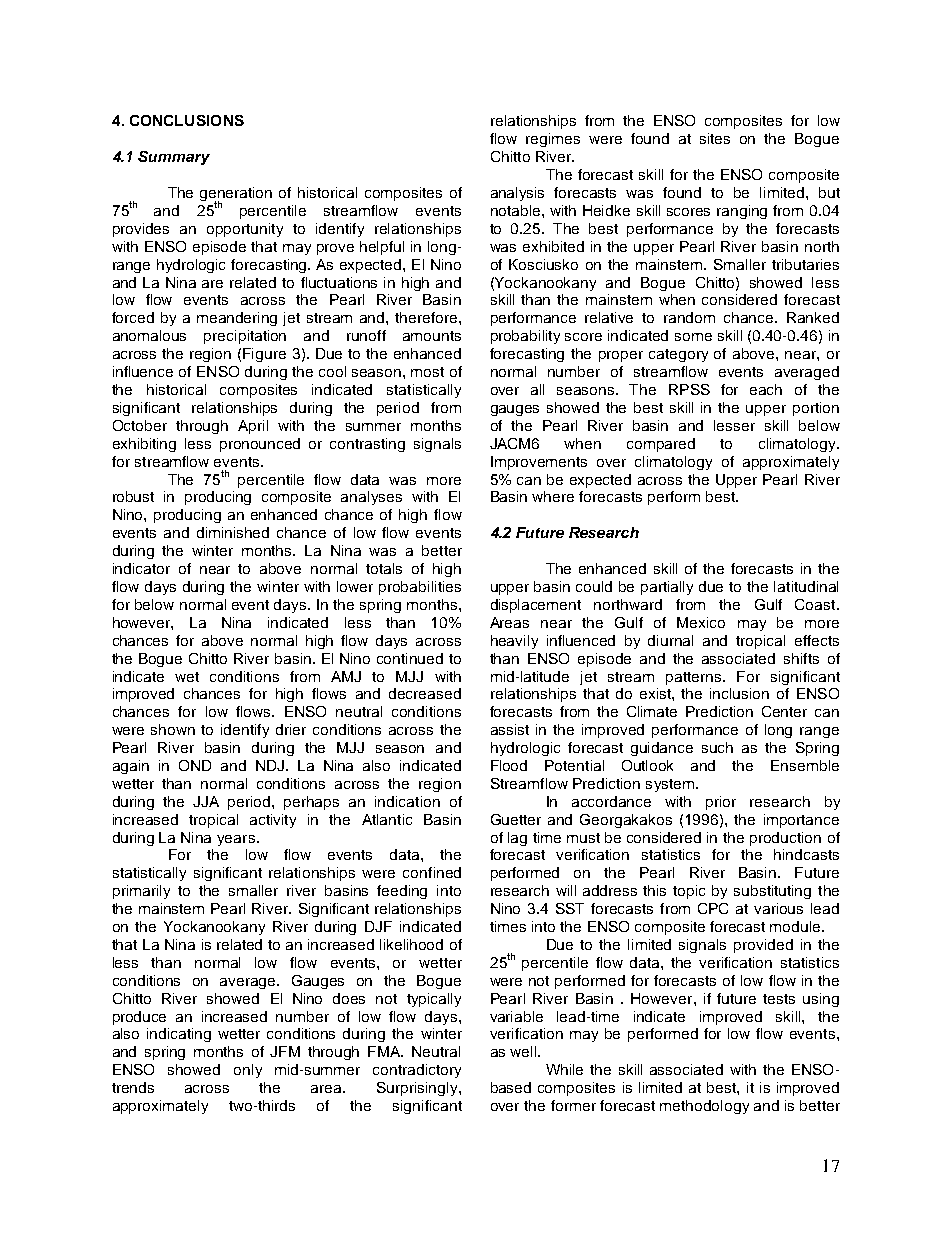 The width and height of the document is (952, 1233). I want to click on Summary, so click(174, 158).
